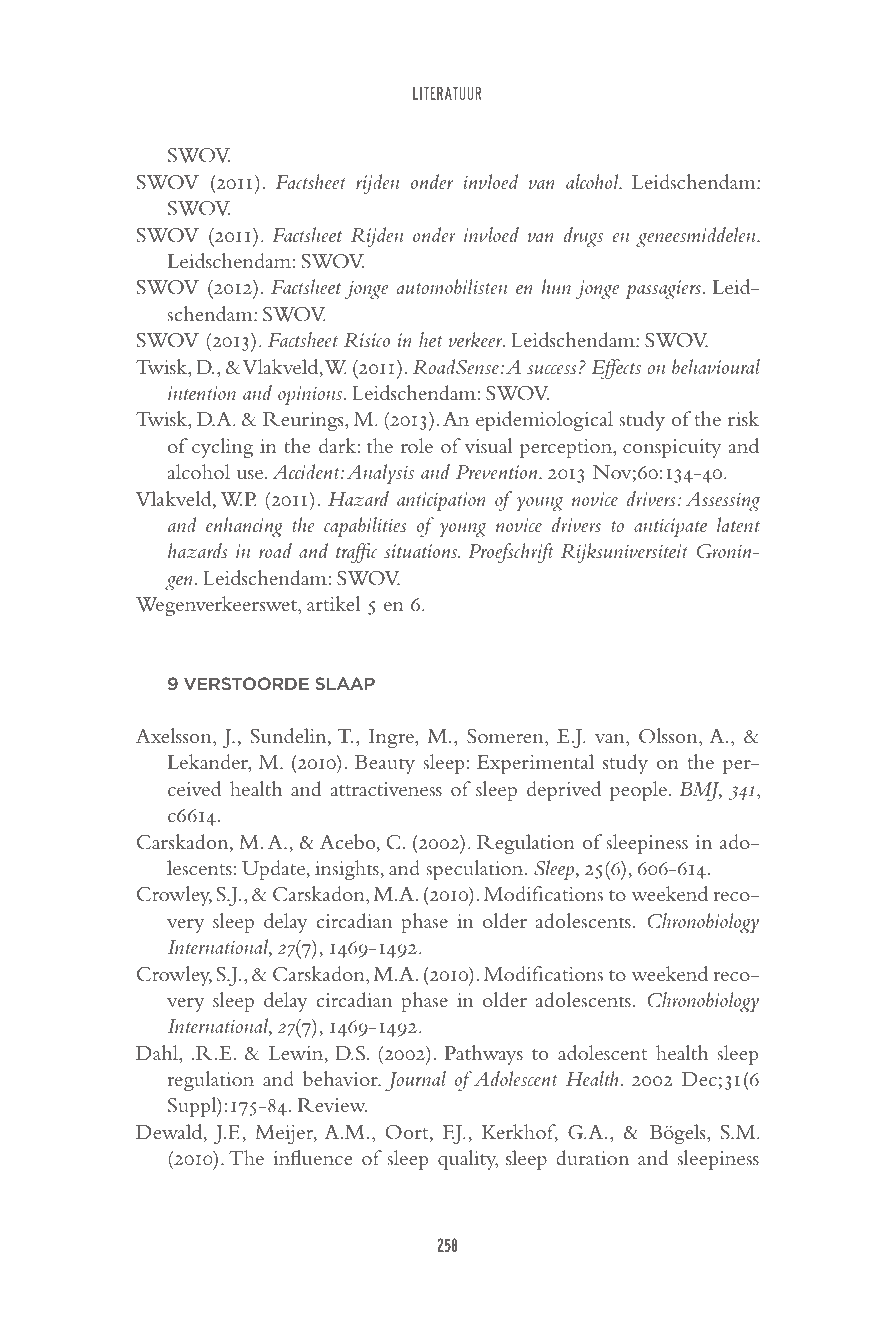 This page has height=1331, width=894. What do you see at coordinates (312, 1158) in the page?
I see `influence` at bounding box center [312, 1158].
